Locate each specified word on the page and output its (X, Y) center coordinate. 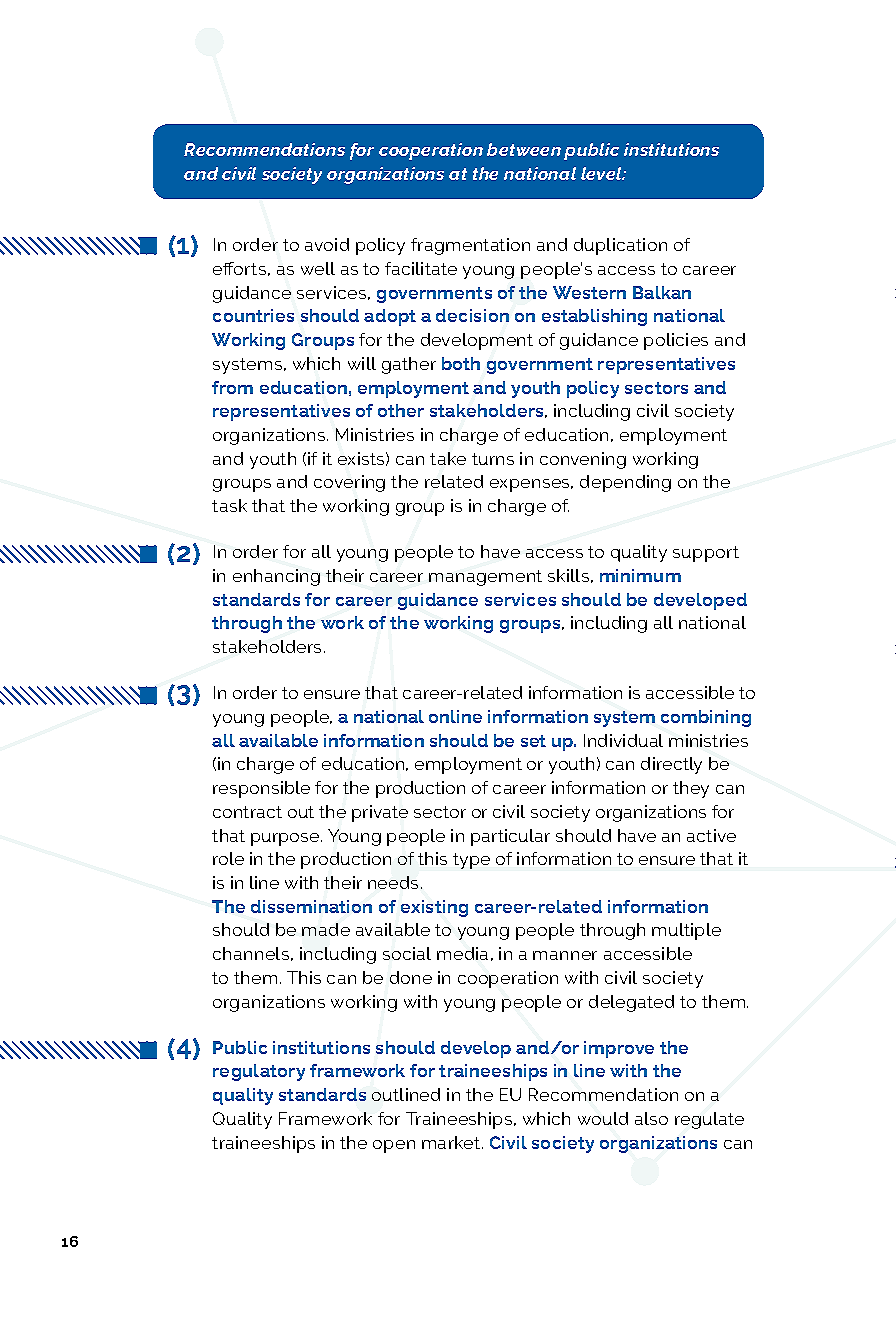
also (651, 1118)
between (524, 149)
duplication (620, 246)
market (452, 1142)
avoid (327, 244)
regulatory (259, 1072)
